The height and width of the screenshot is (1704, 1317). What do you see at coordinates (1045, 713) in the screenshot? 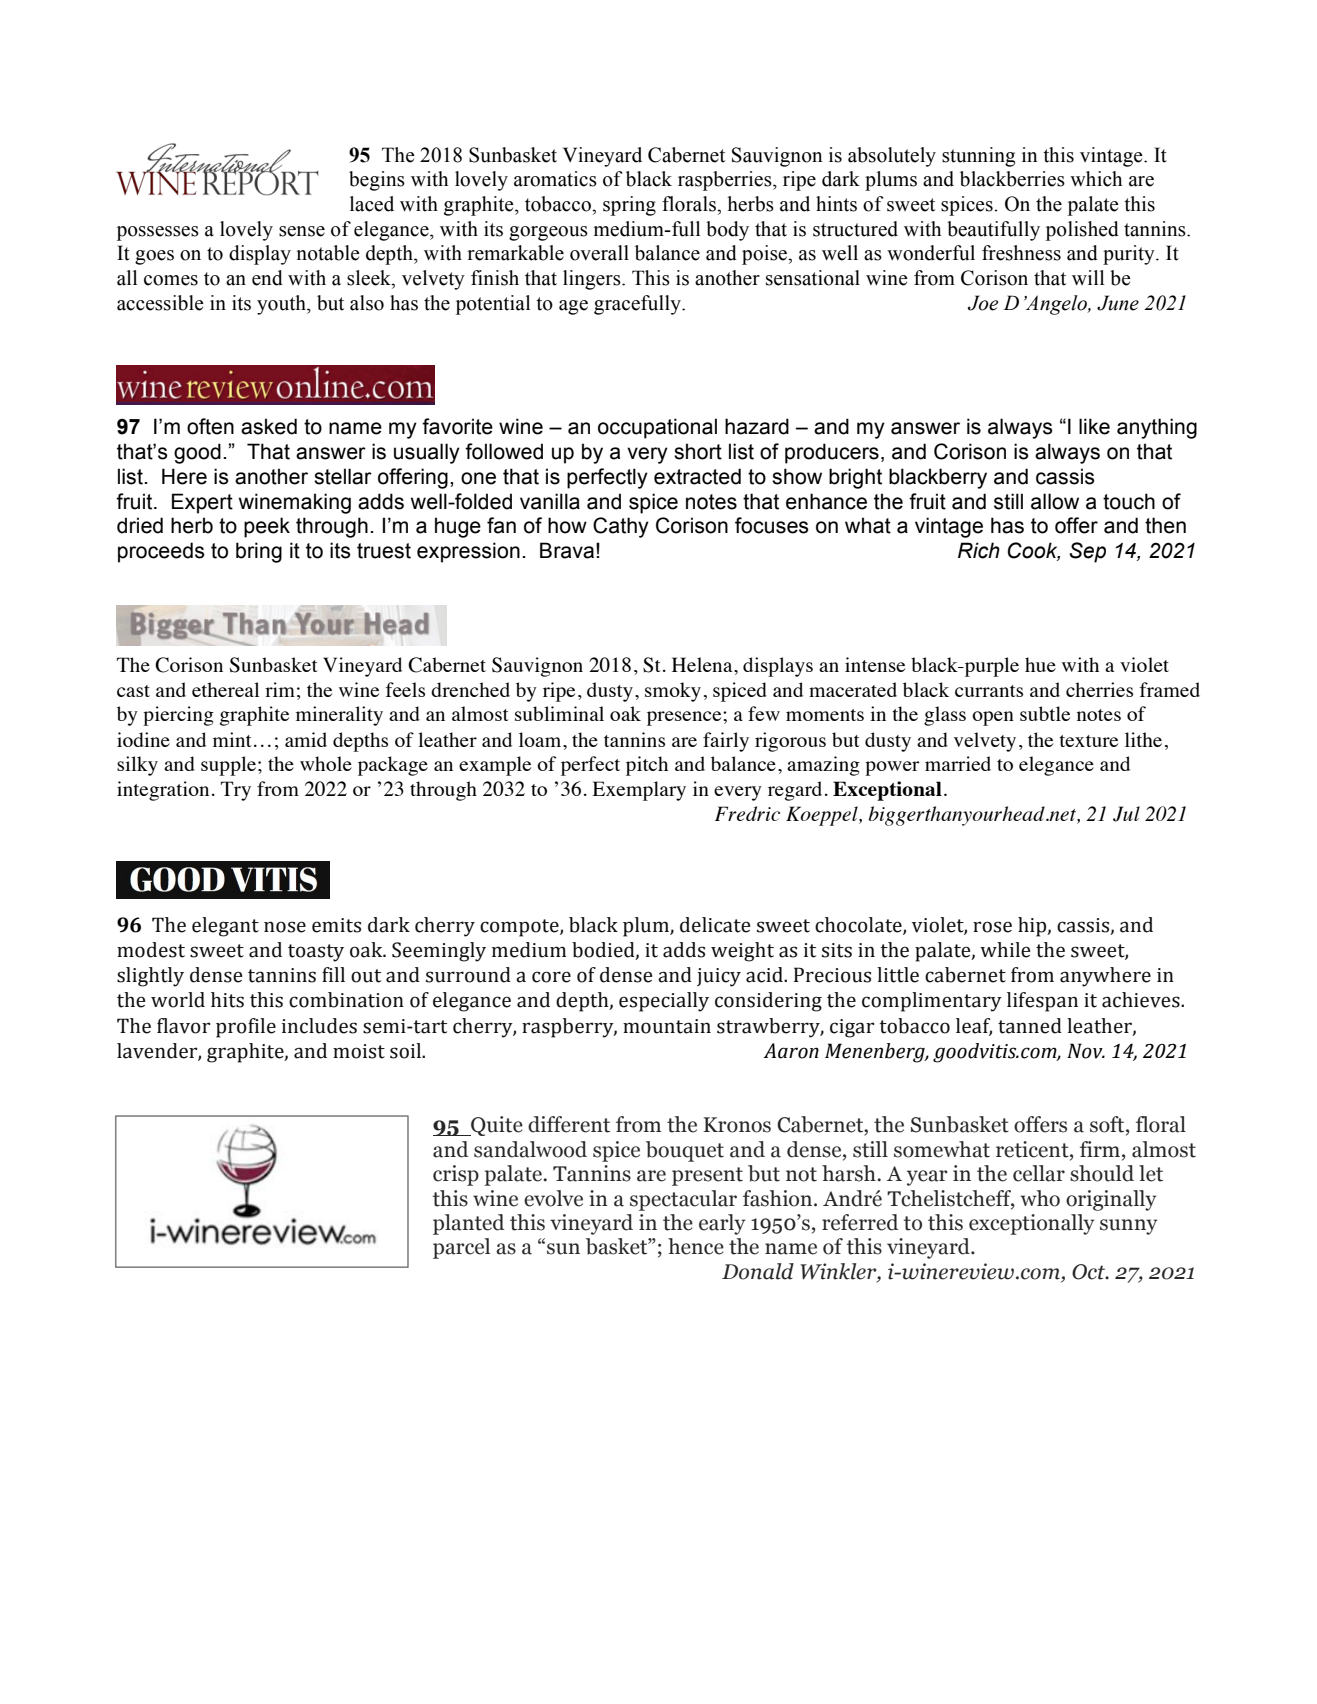
I see `subtle` at bounding box center [1045, 713].
